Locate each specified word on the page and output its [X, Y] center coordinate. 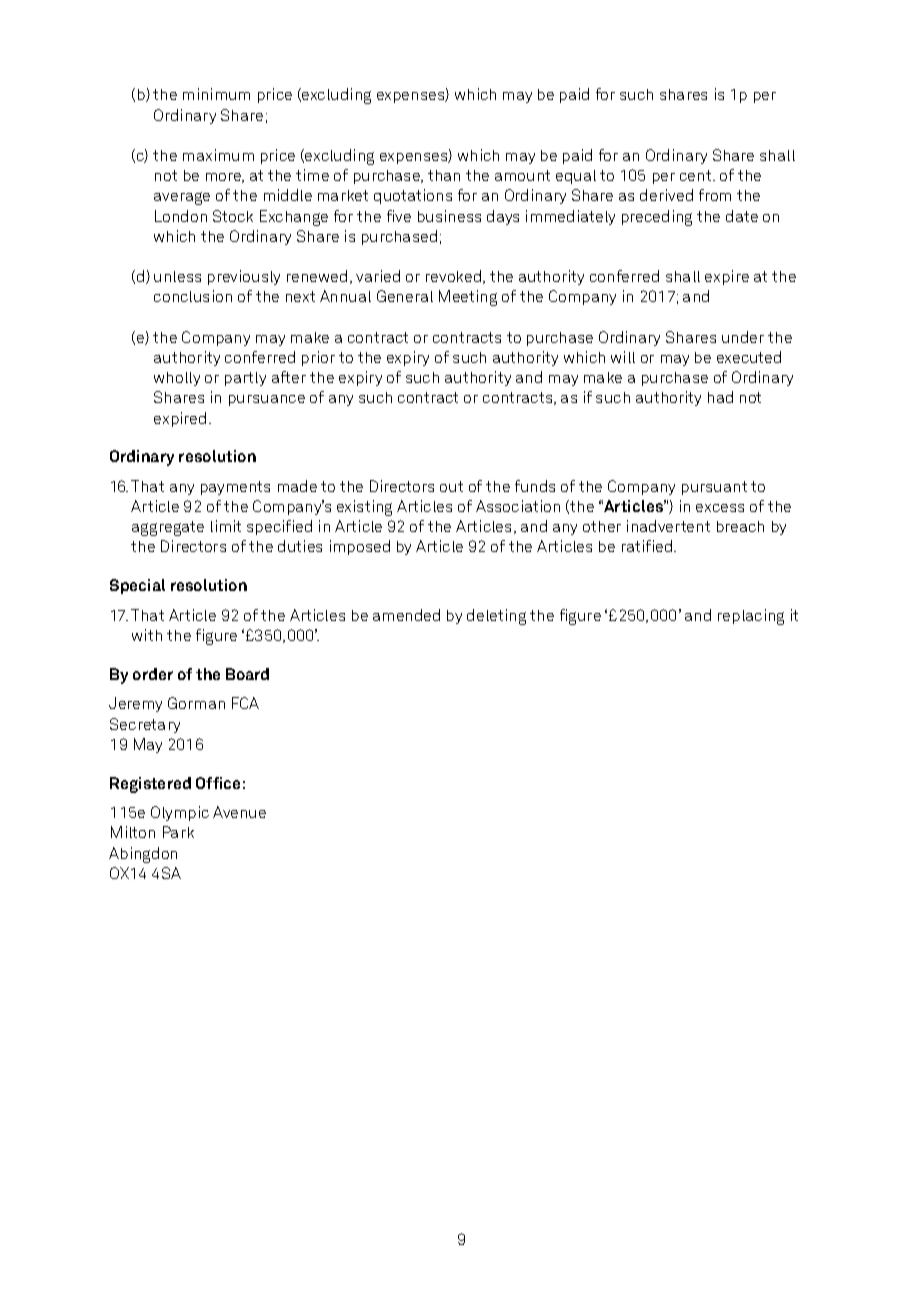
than [444, 175]
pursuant [714, 488]
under [743, 337]
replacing [751, 617]
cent [697, 175]
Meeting [468, 298]
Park [178, 832]
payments [235, 488]
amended [406, 615]
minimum [216, 94]
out [451, 486]
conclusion [193, 296]
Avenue [239, 812]
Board [247, 674]
